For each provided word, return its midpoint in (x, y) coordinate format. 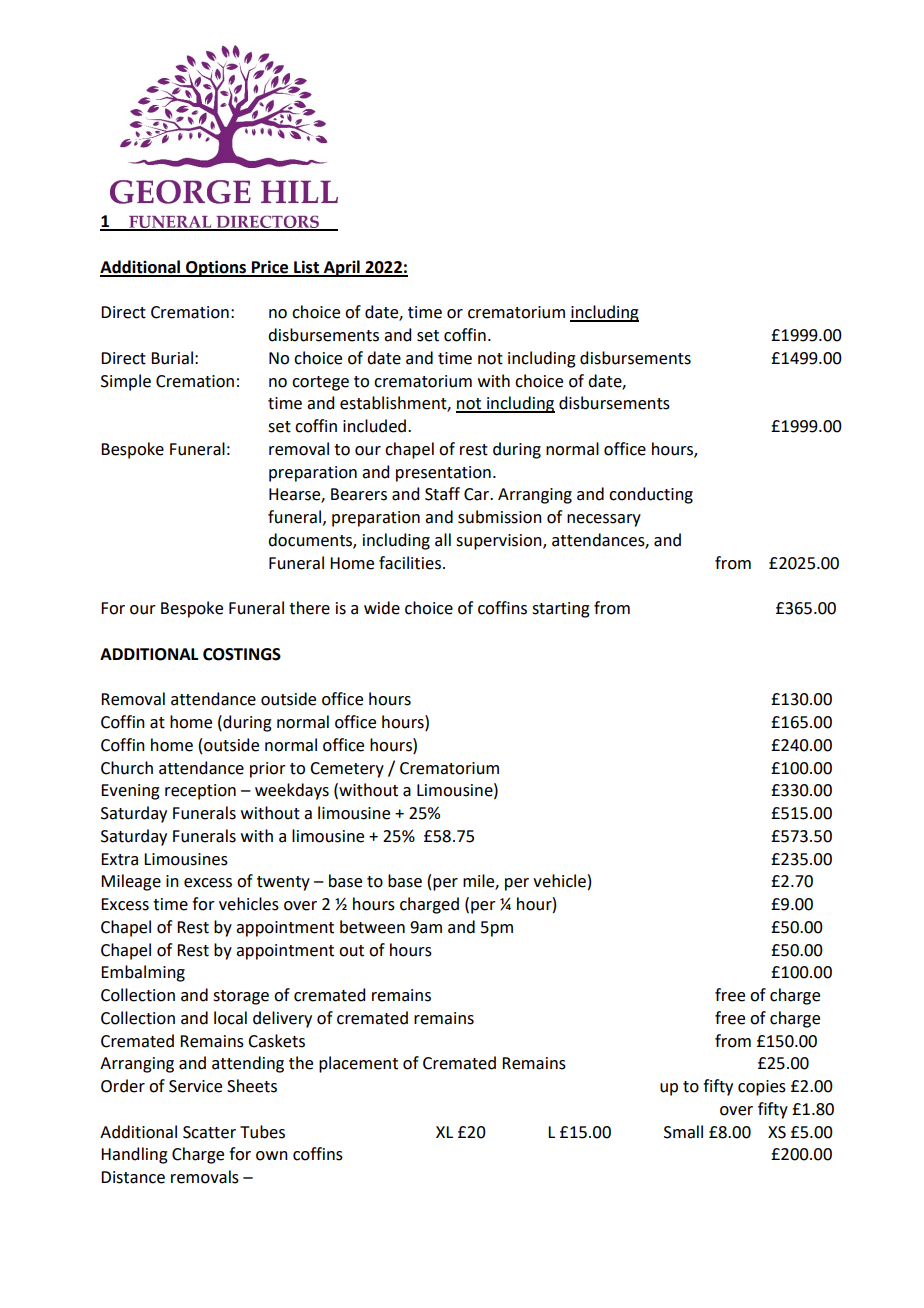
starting (561, 610)
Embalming (143, 973)
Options (216, 268)
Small (683, 1132)
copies (762, 1088)
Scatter (209, 1132)
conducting (651, 495)
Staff (442, 494)
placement (358, 1064)
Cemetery (347, 770)
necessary (604, 520)
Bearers (359, 494)
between (372, 927)
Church (127, 768)
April (341, 268)
